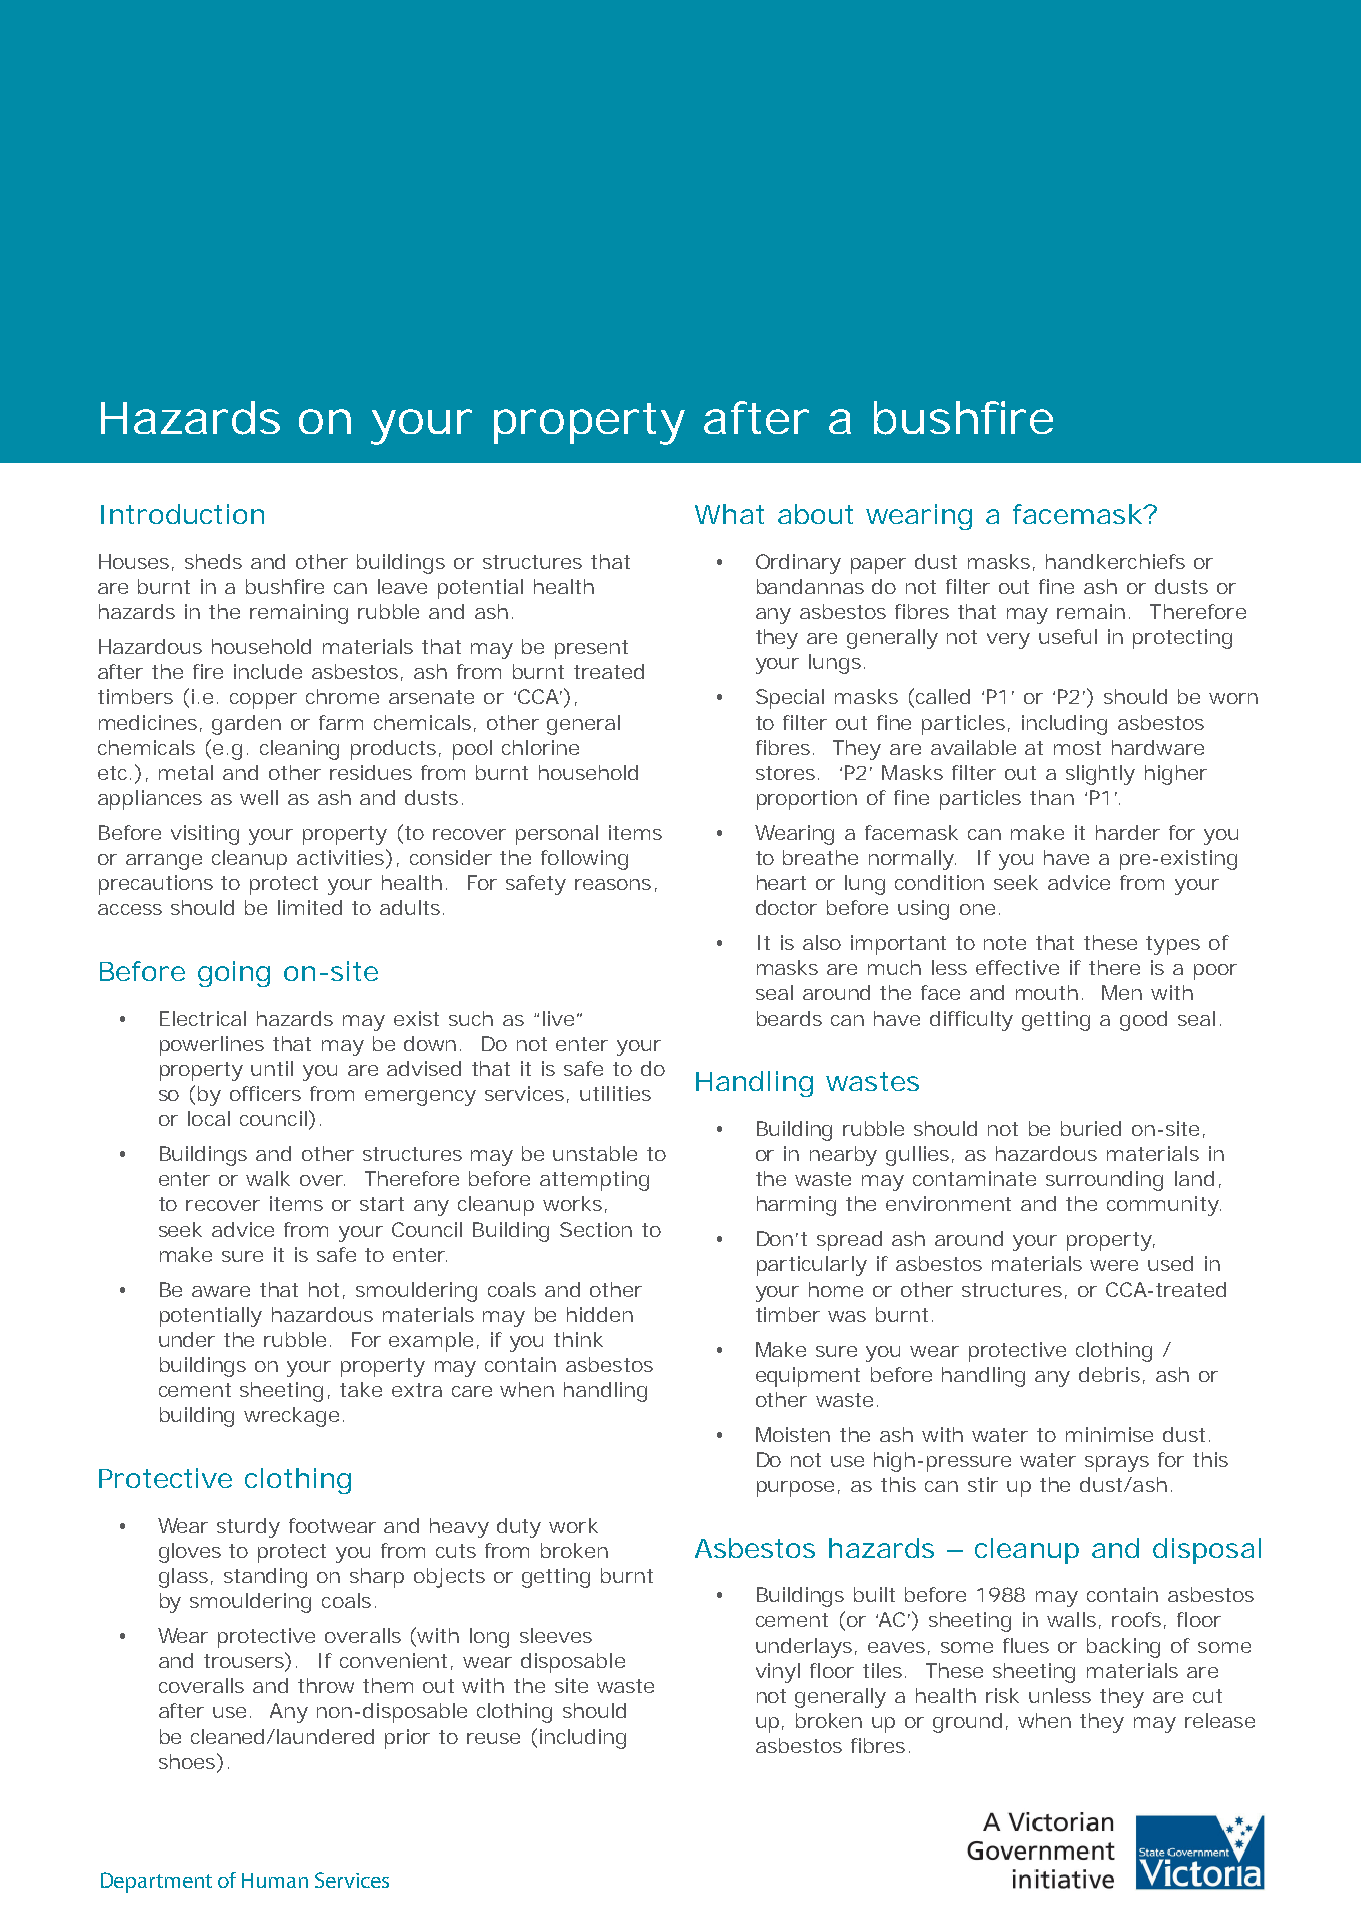 The image size is (1361, 1925). Describe the element at coordinates (778, 1673) in the screenshot. I see `vinyl` at that location.
